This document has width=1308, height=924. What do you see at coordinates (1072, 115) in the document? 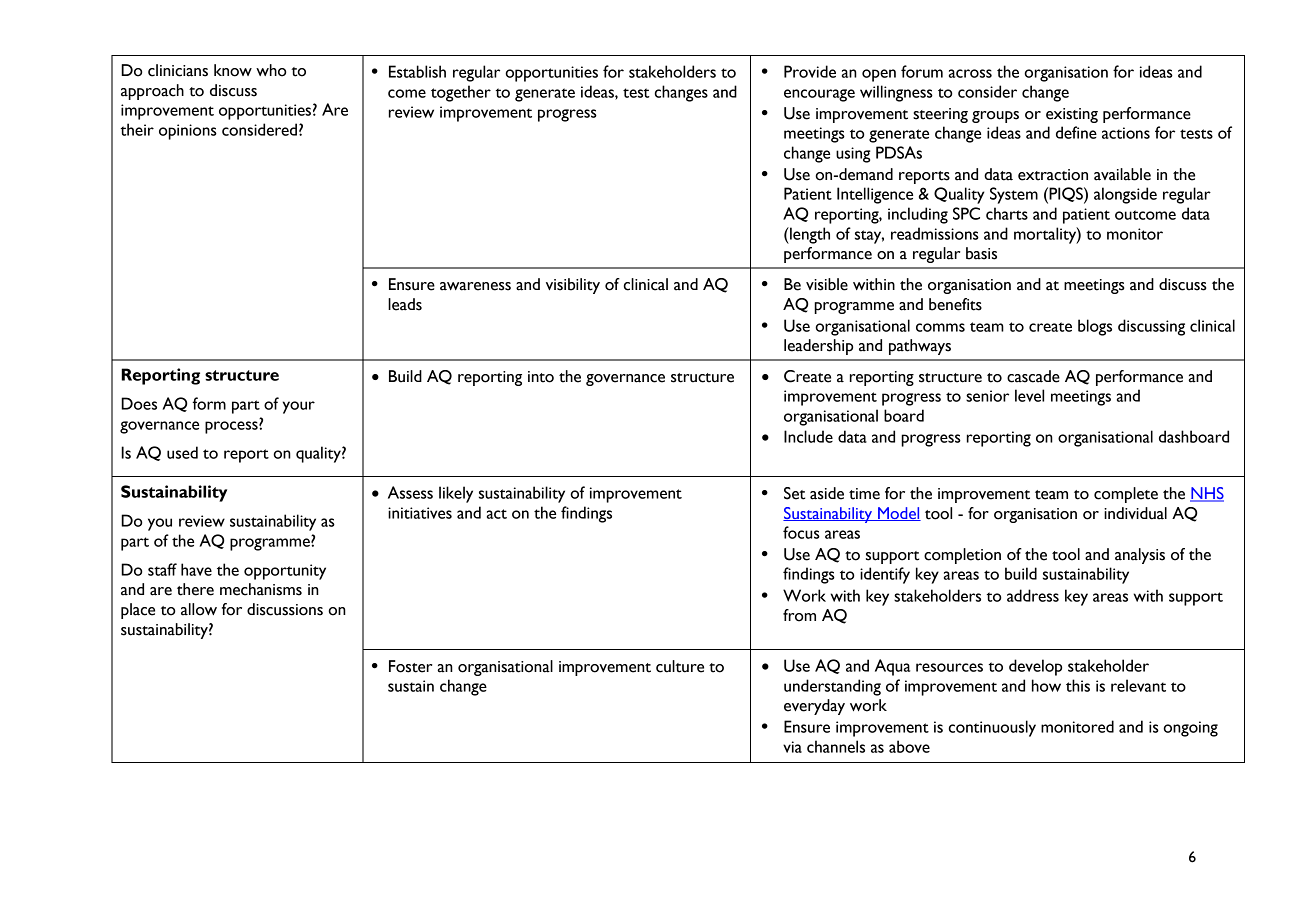
I see `existing` at bounding box center [1072, 115].
